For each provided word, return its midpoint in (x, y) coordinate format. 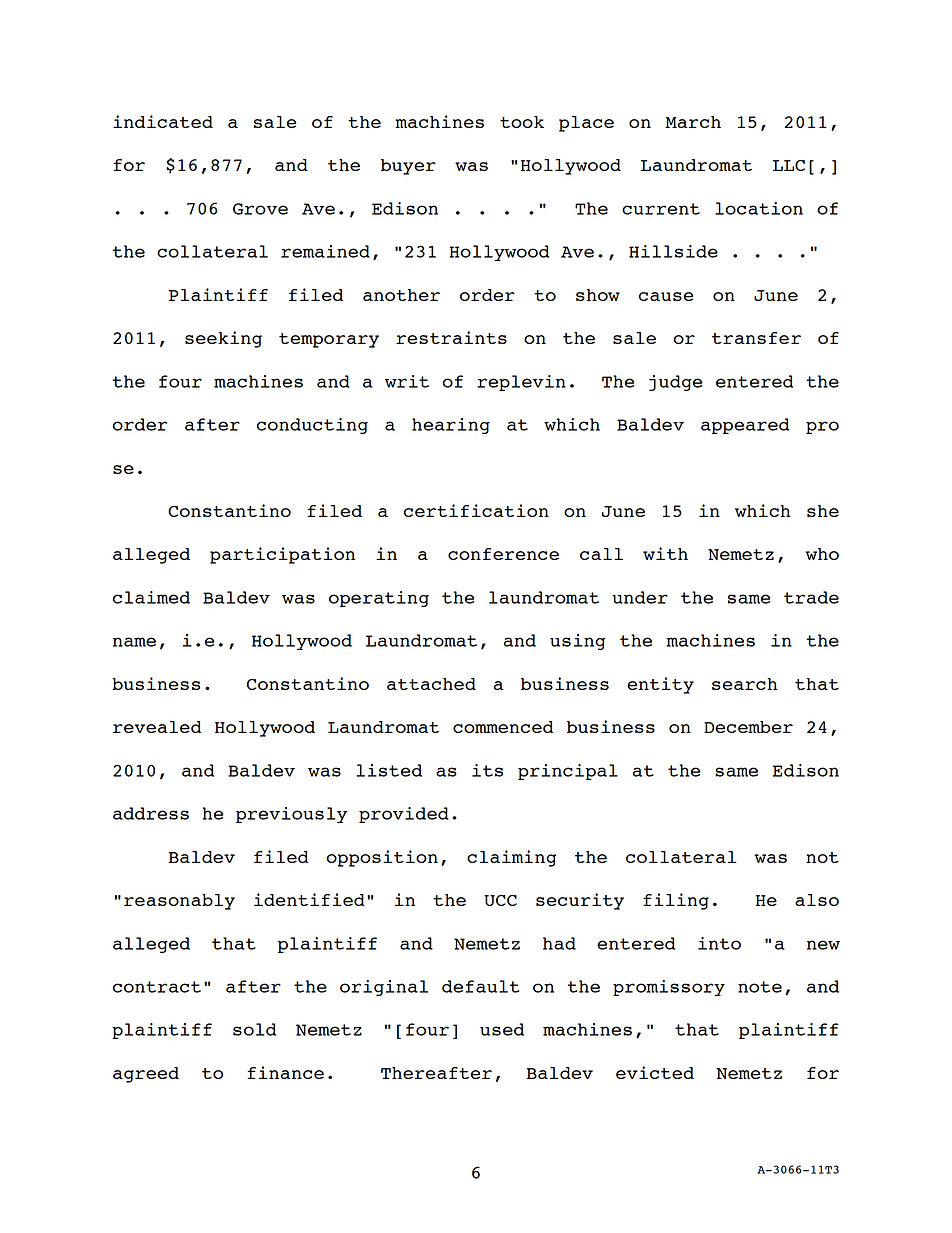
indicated (163, 121)
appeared (745, 426)
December (748, 727)
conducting (312, 426)
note (760, 987)
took (522, 122)
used (502, 1029)
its (487, 770)
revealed (157, 727)
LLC (789, 165)
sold (254, 1029)
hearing (451, 426)
